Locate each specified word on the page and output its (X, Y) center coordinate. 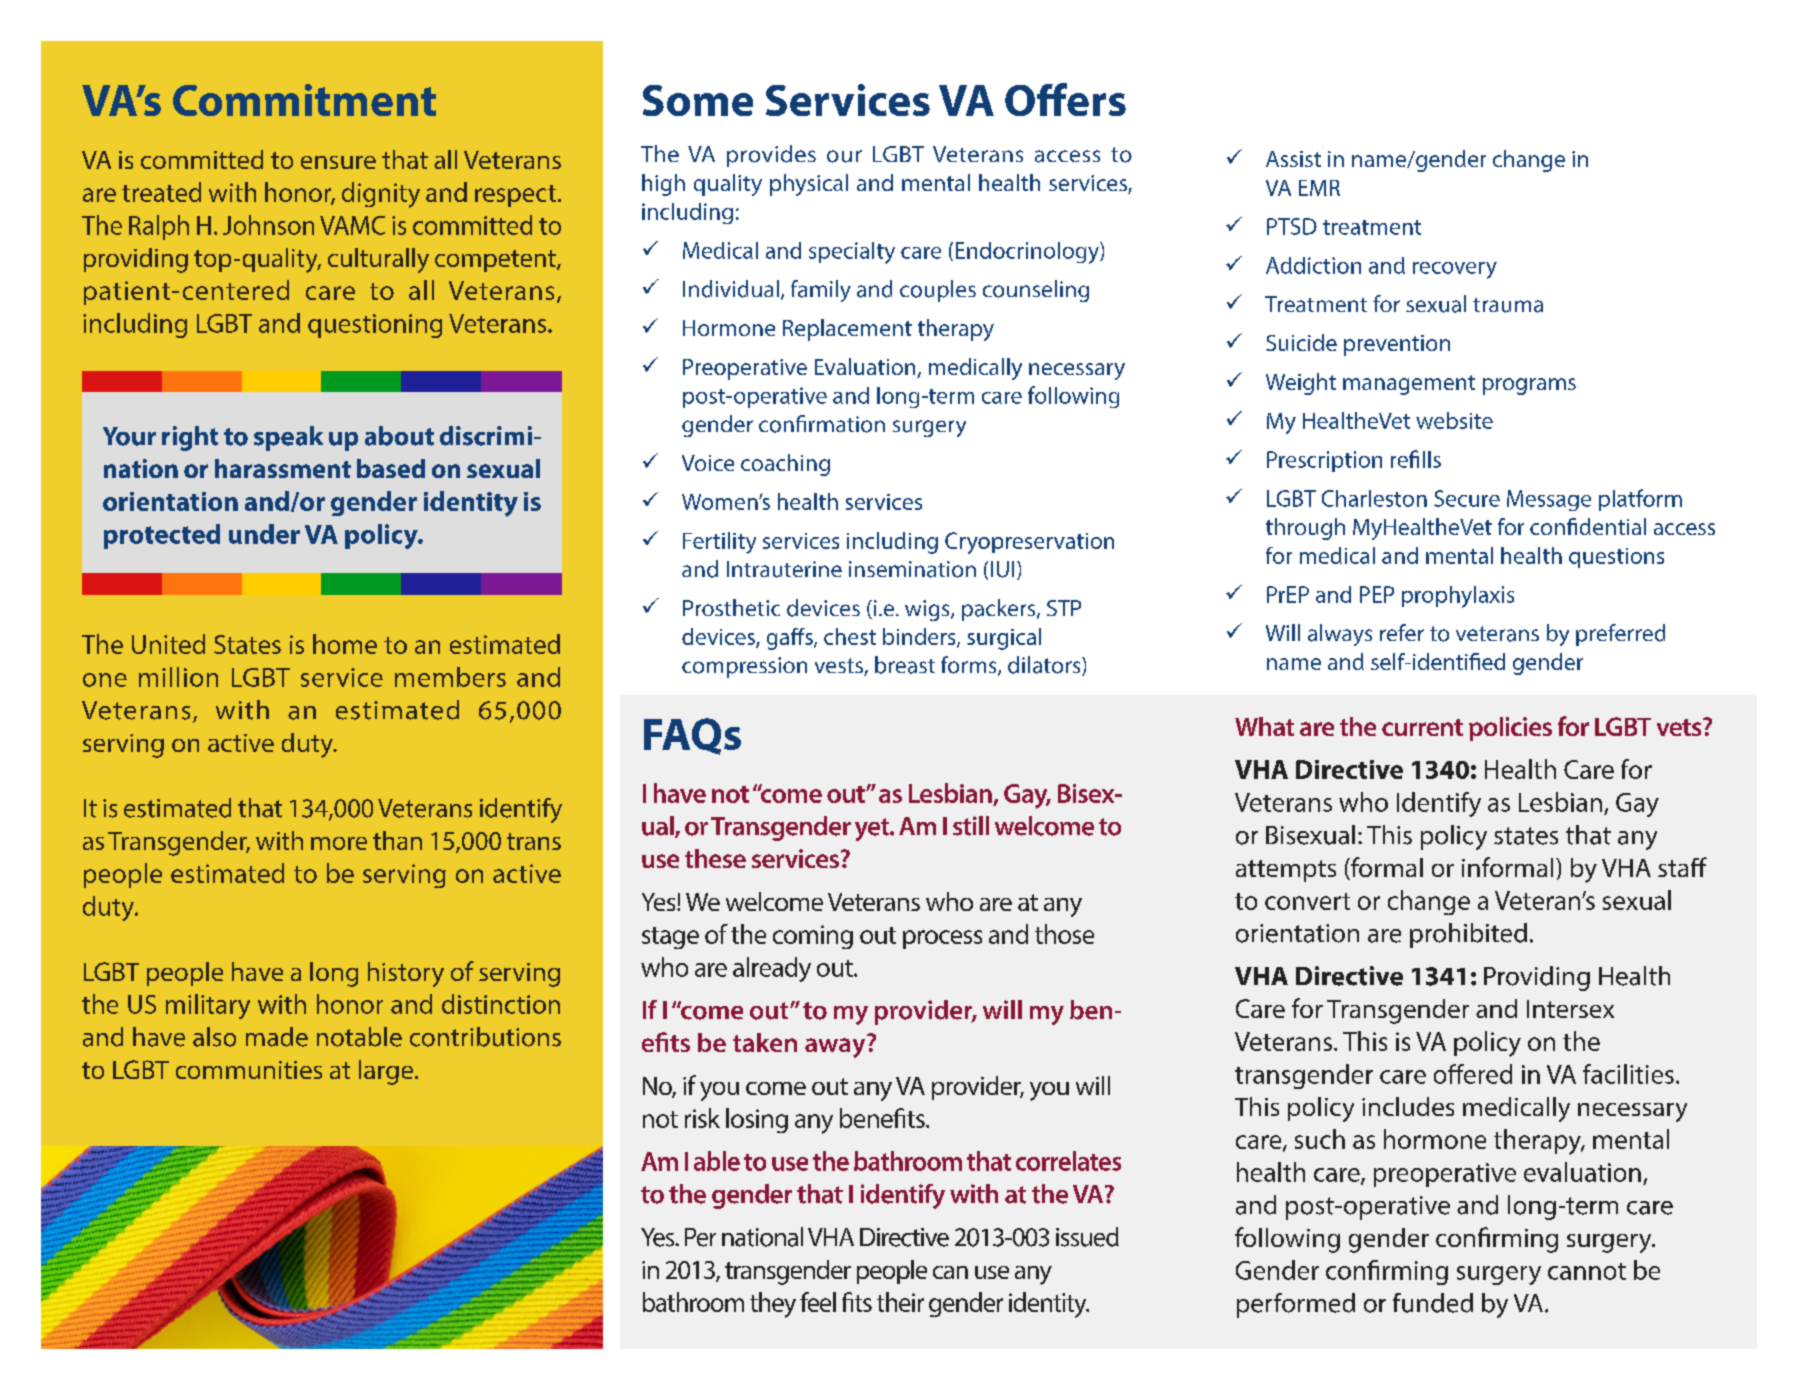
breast (905, 665)
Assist (1293, 159)
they (773, 1305)
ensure (338, 162)
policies (1510, 729)
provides (771, 156)
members (450, 677)
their (900, 1302)
